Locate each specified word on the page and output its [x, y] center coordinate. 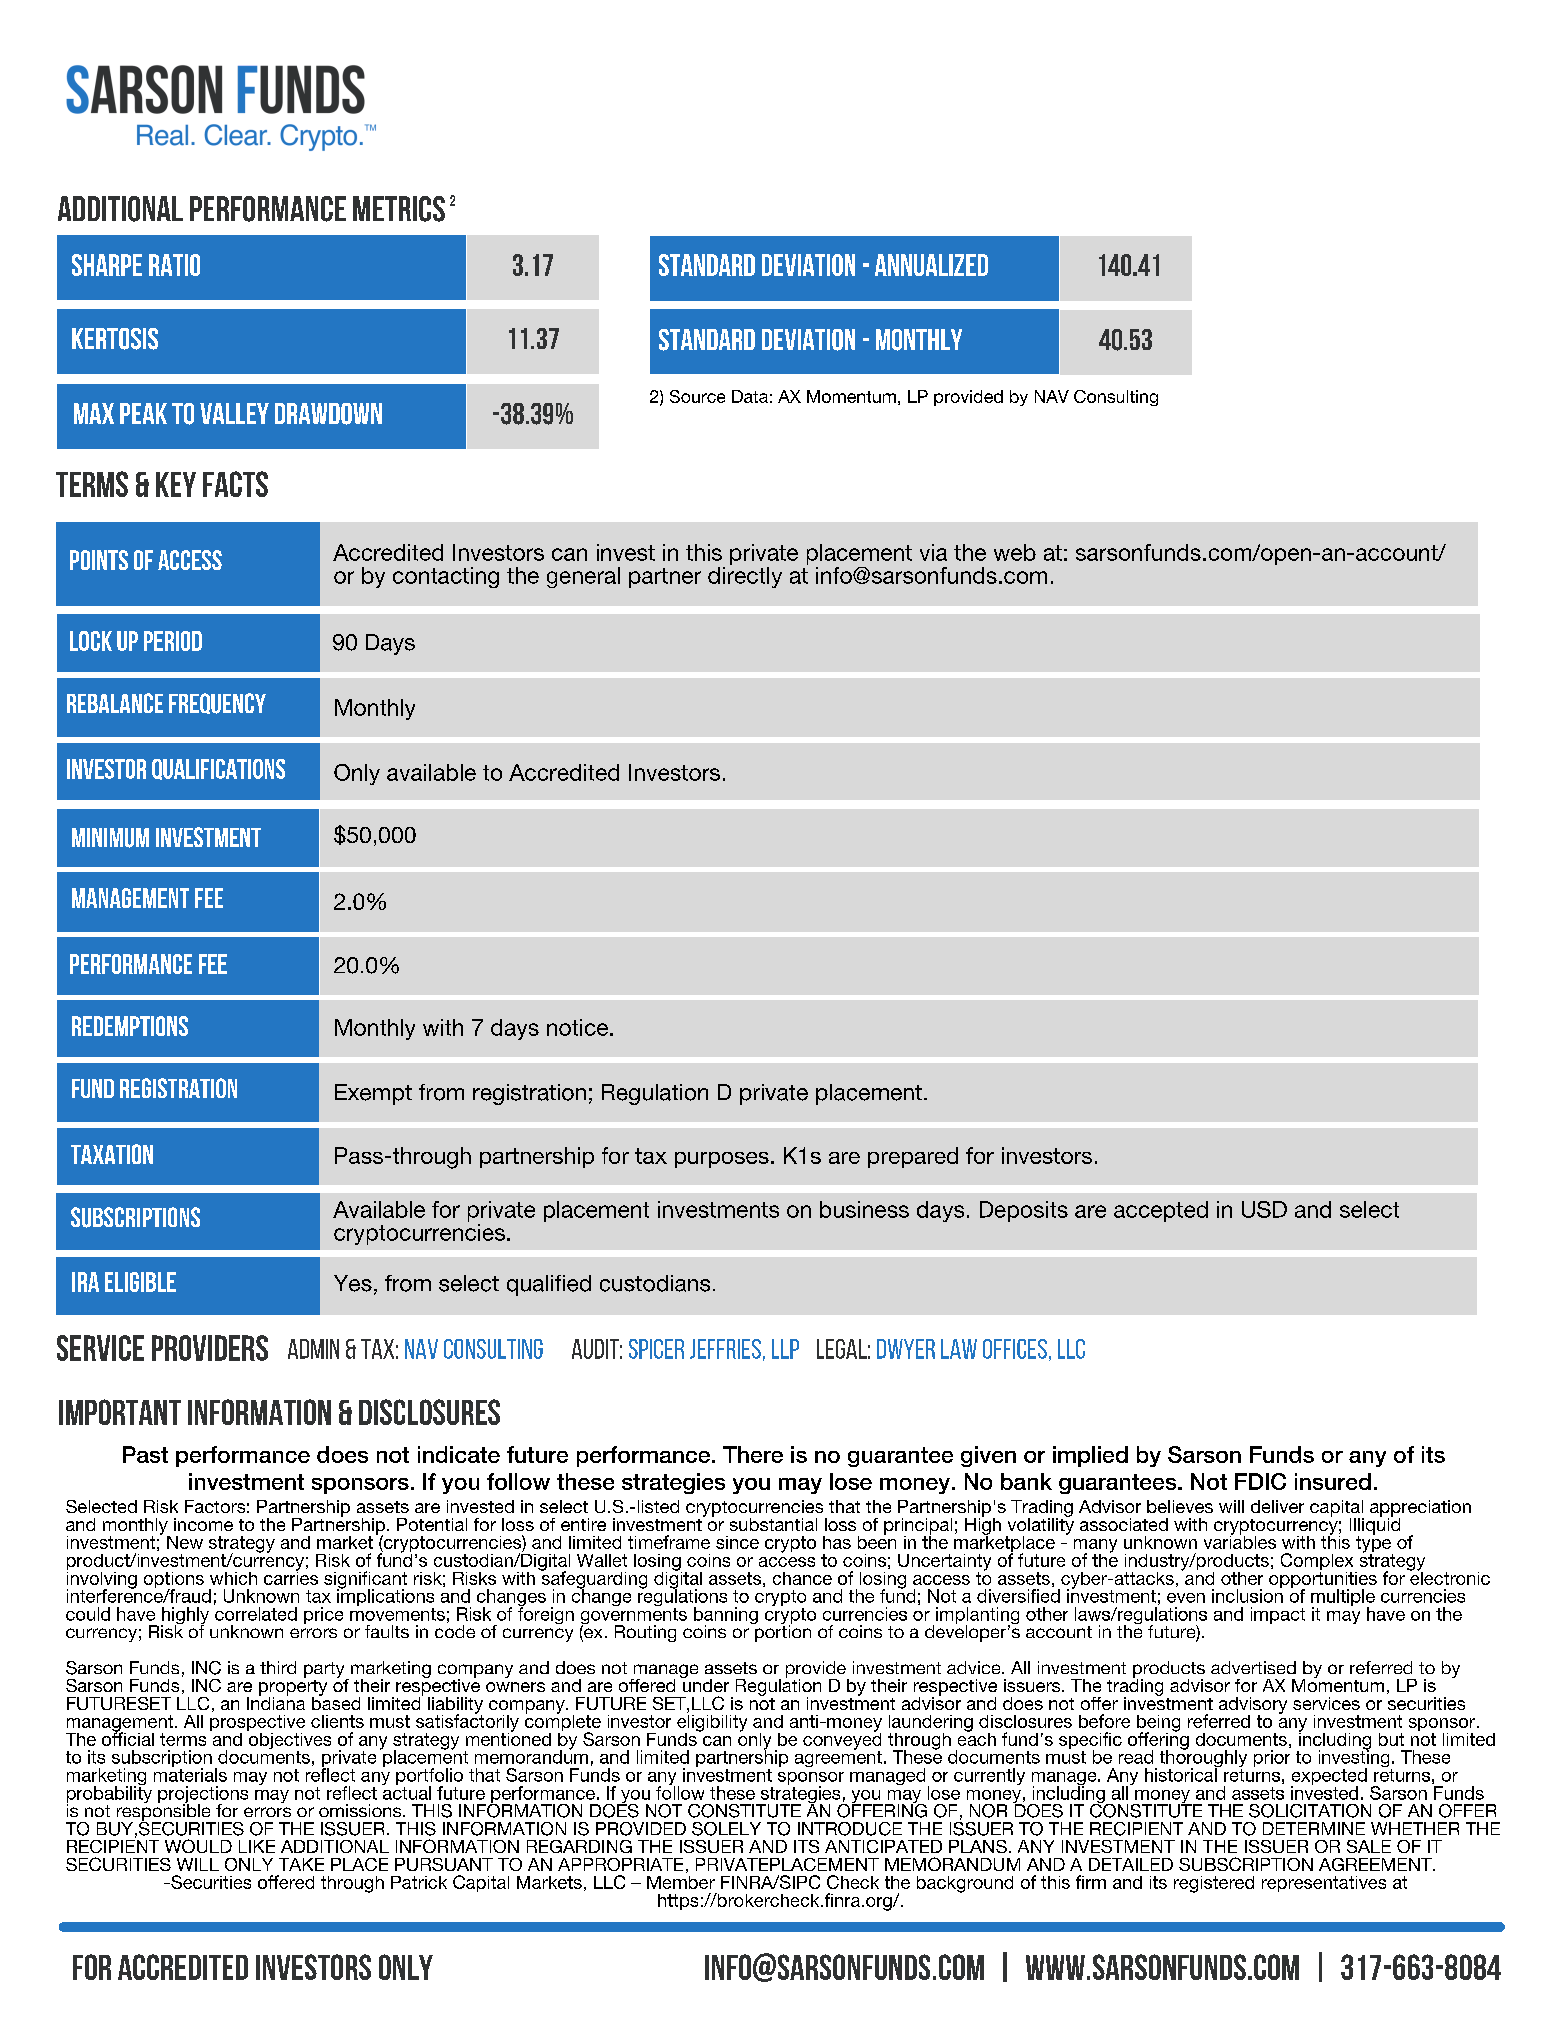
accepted [1161, 1211]
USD [1264, 1209]
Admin [313, 1349]
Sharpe [107, 265]
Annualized [931, 265]
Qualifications [218, 769]
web [1015, 552]
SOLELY [726, 1829]
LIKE [257, 1846]
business [864, 1209]
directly [745, 576]
